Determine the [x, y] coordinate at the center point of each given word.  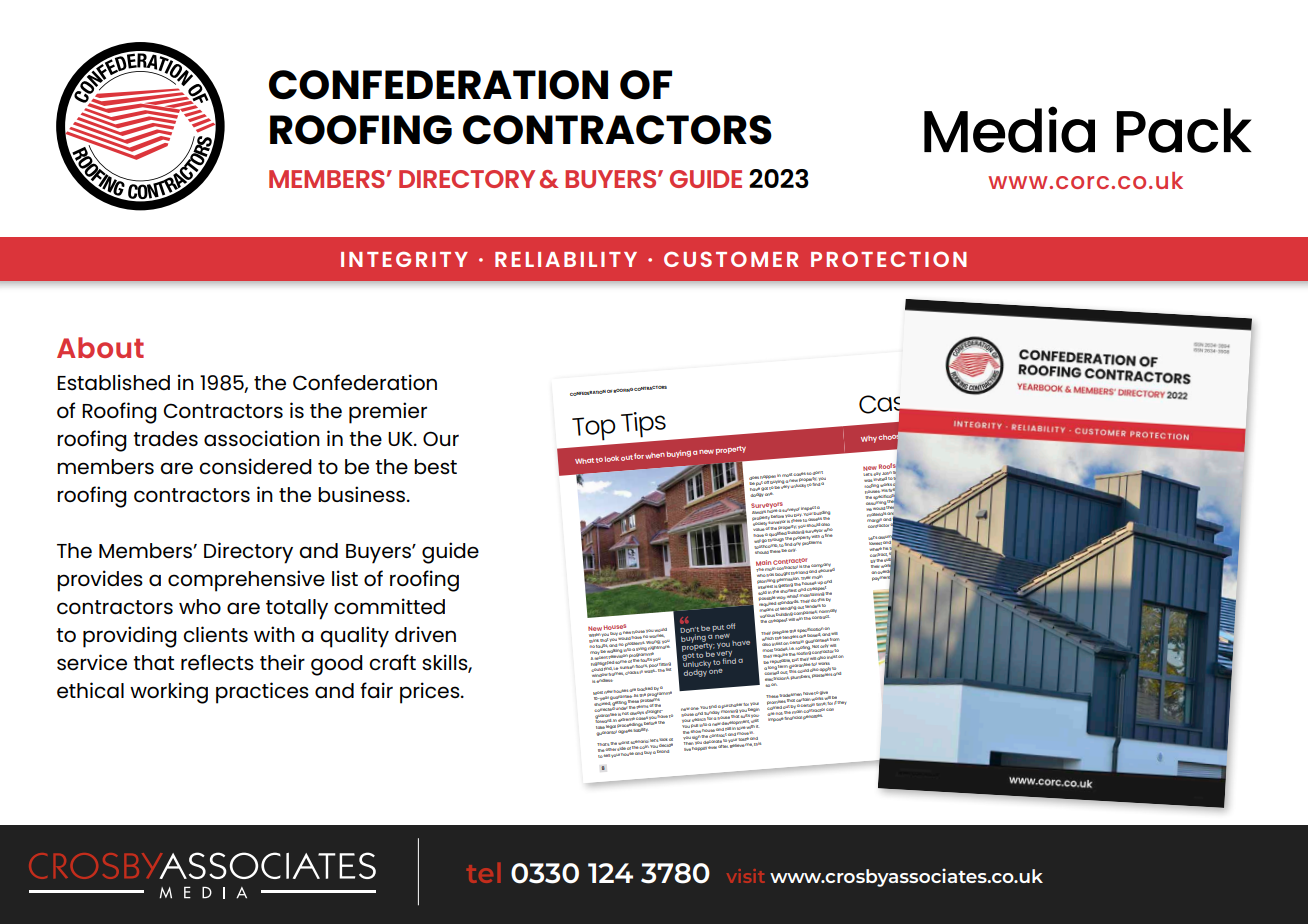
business [363, 494]
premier [388, 413]
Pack [1184, 130]
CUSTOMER [731, 259]
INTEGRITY [404, 259]
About [100, 347]
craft [392, 662]
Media [1009, 129]
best [435, 466]
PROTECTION [889, 259]
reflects [217, 662]
